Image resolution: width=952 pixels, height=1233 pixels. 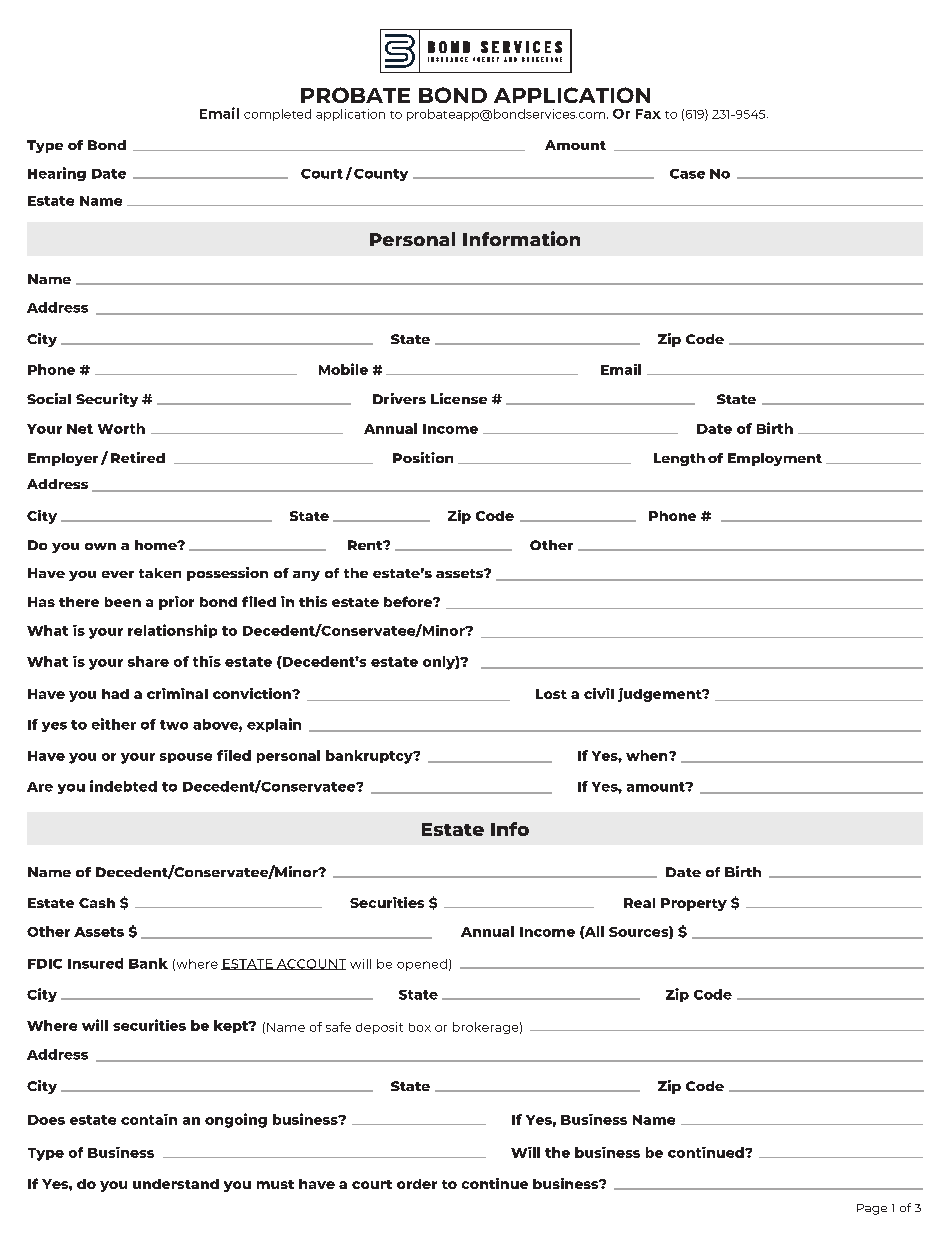 What do you see at coordinates (694, 904) in the screenshot?
I see `Property` at bounding box center [694, 904].
